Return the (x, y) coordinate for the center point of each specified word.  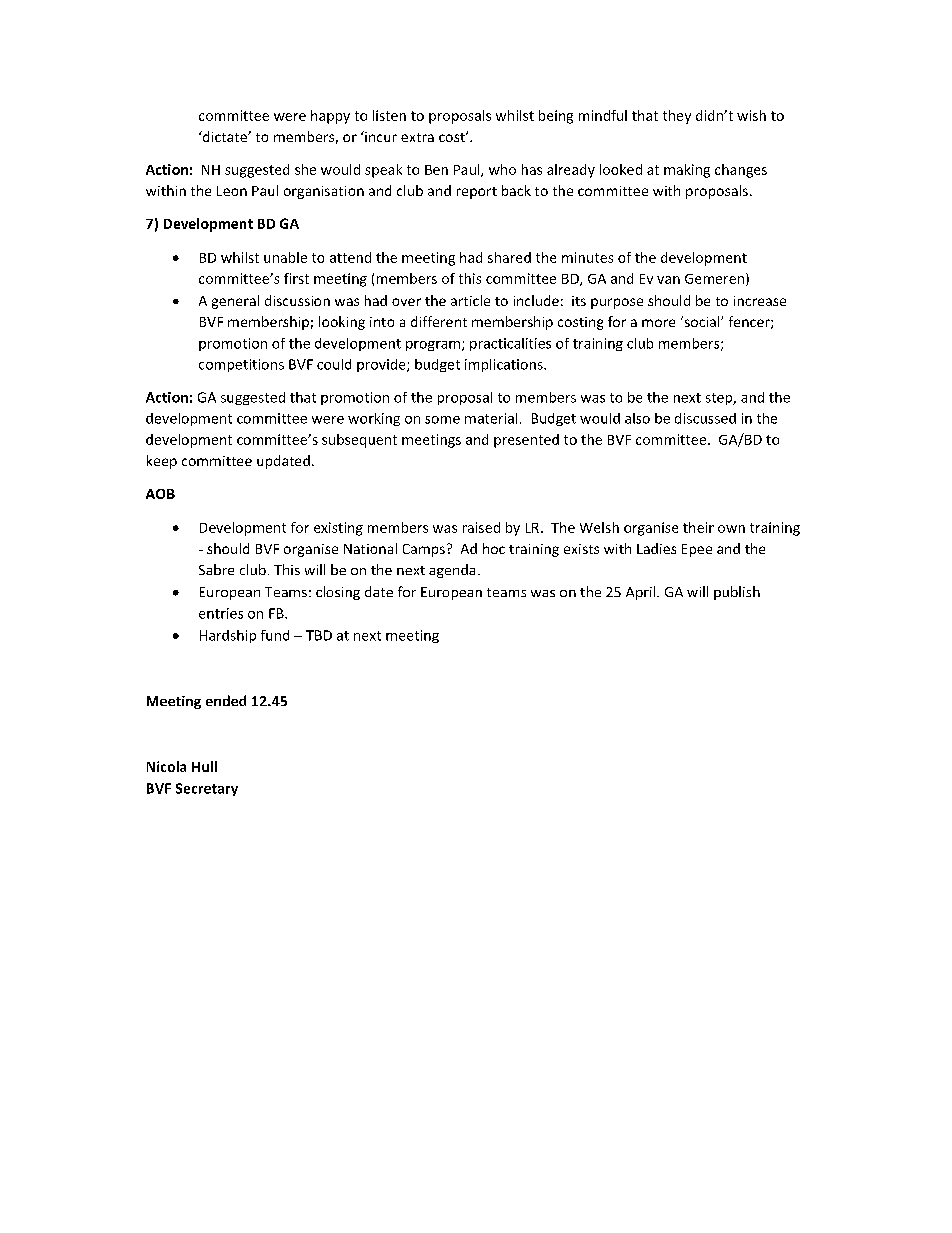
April (642, 593)
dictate (225, 136)
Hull (204, 766)
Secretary (207, 789)
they (677, 117)
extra (417, 137)
